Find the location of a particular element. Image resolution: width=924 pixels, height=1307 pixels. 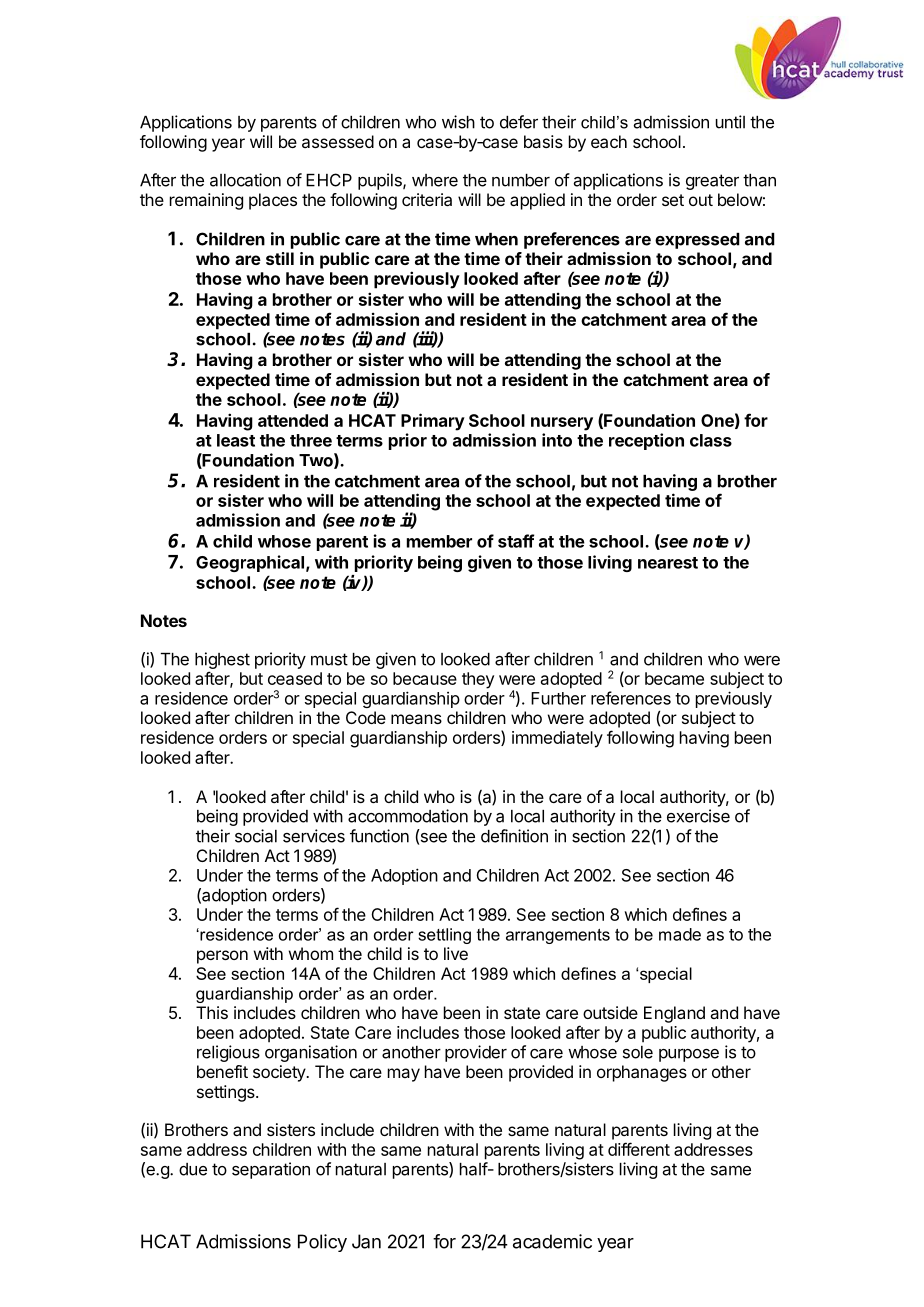

separation is located at coordinates (271, 1170).
